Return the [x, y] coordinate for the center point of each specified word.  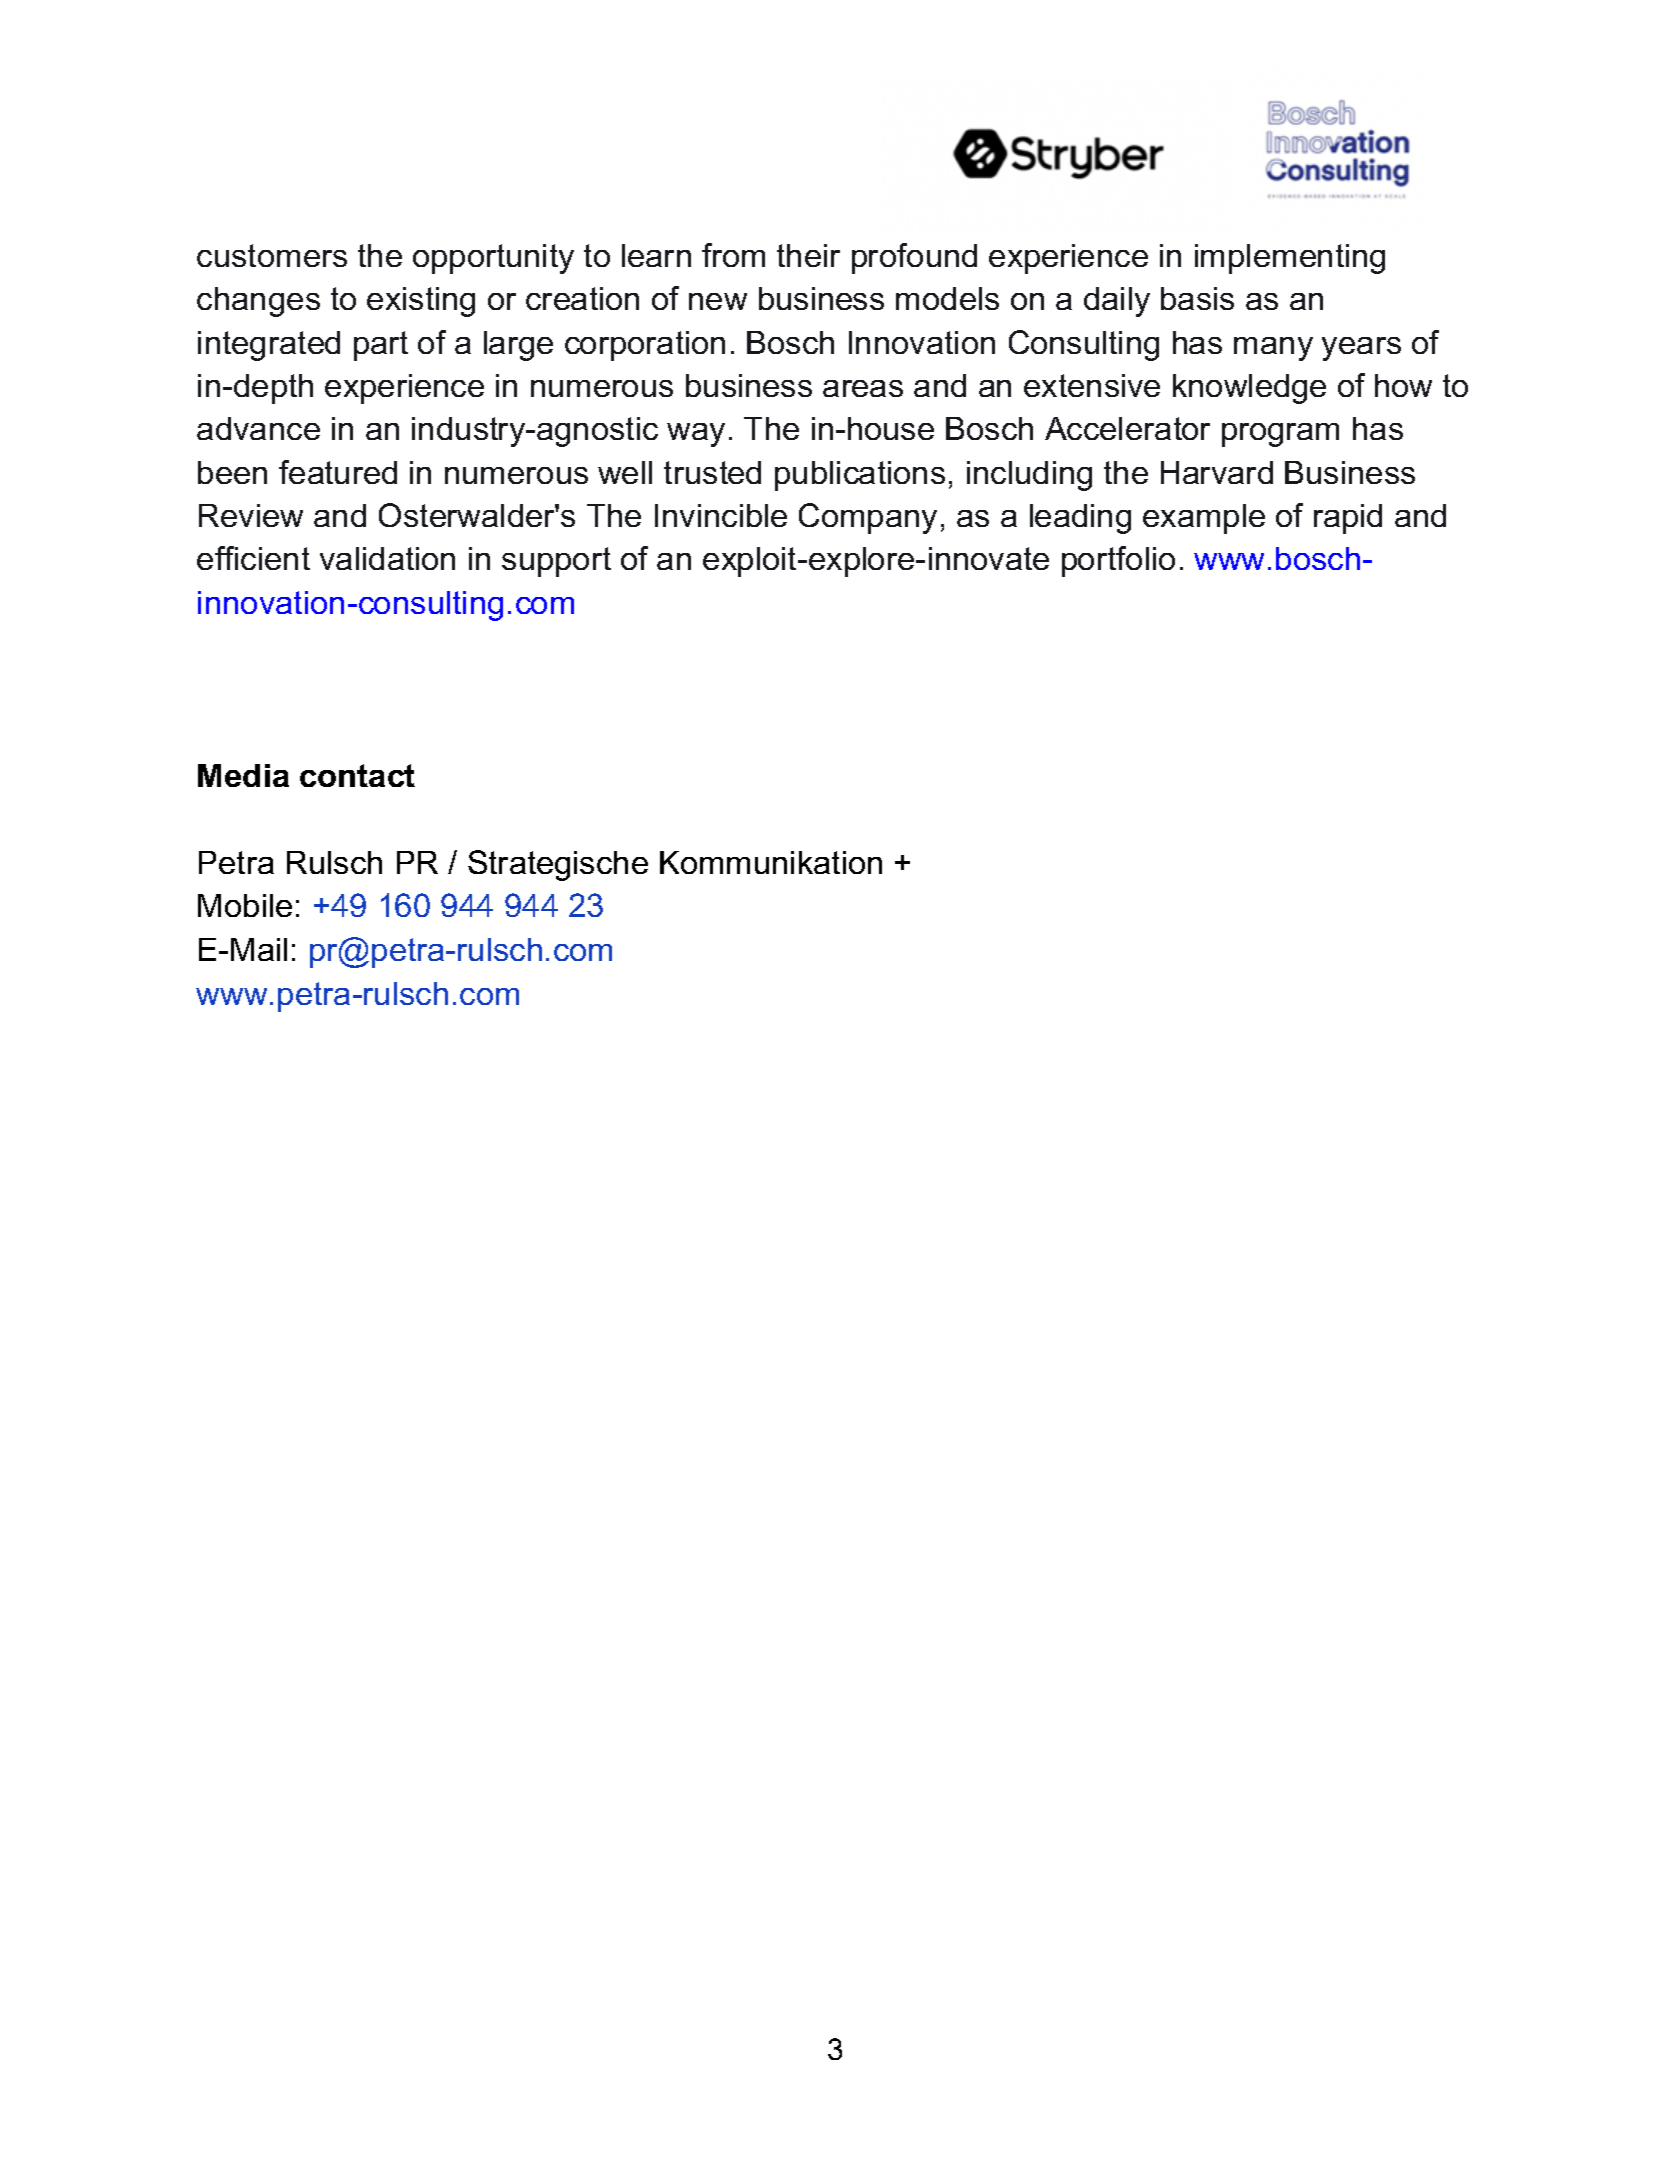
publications [860, 476]
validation [387, 558]
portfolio [1118, 561]
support [556, 562]
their [808, 255]
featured [338, 472]
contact [357, 775]
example [1204, 519]
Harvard [1217, 472]
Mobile [245, 905]
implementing [1290, 259]
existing [421, 302]
